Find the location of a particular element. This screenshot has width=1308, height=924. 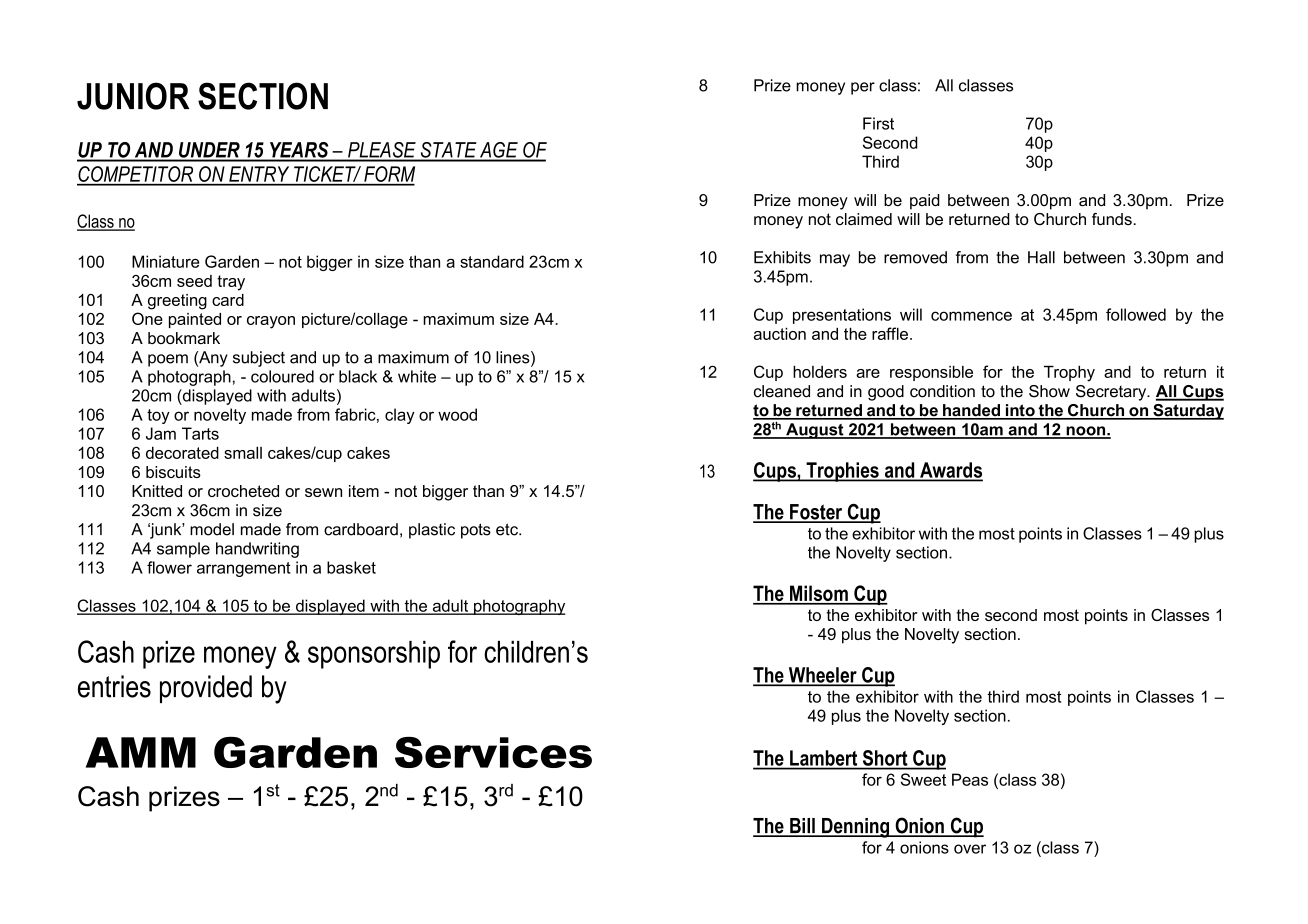

Foster is located at coordinates (816, 513).
